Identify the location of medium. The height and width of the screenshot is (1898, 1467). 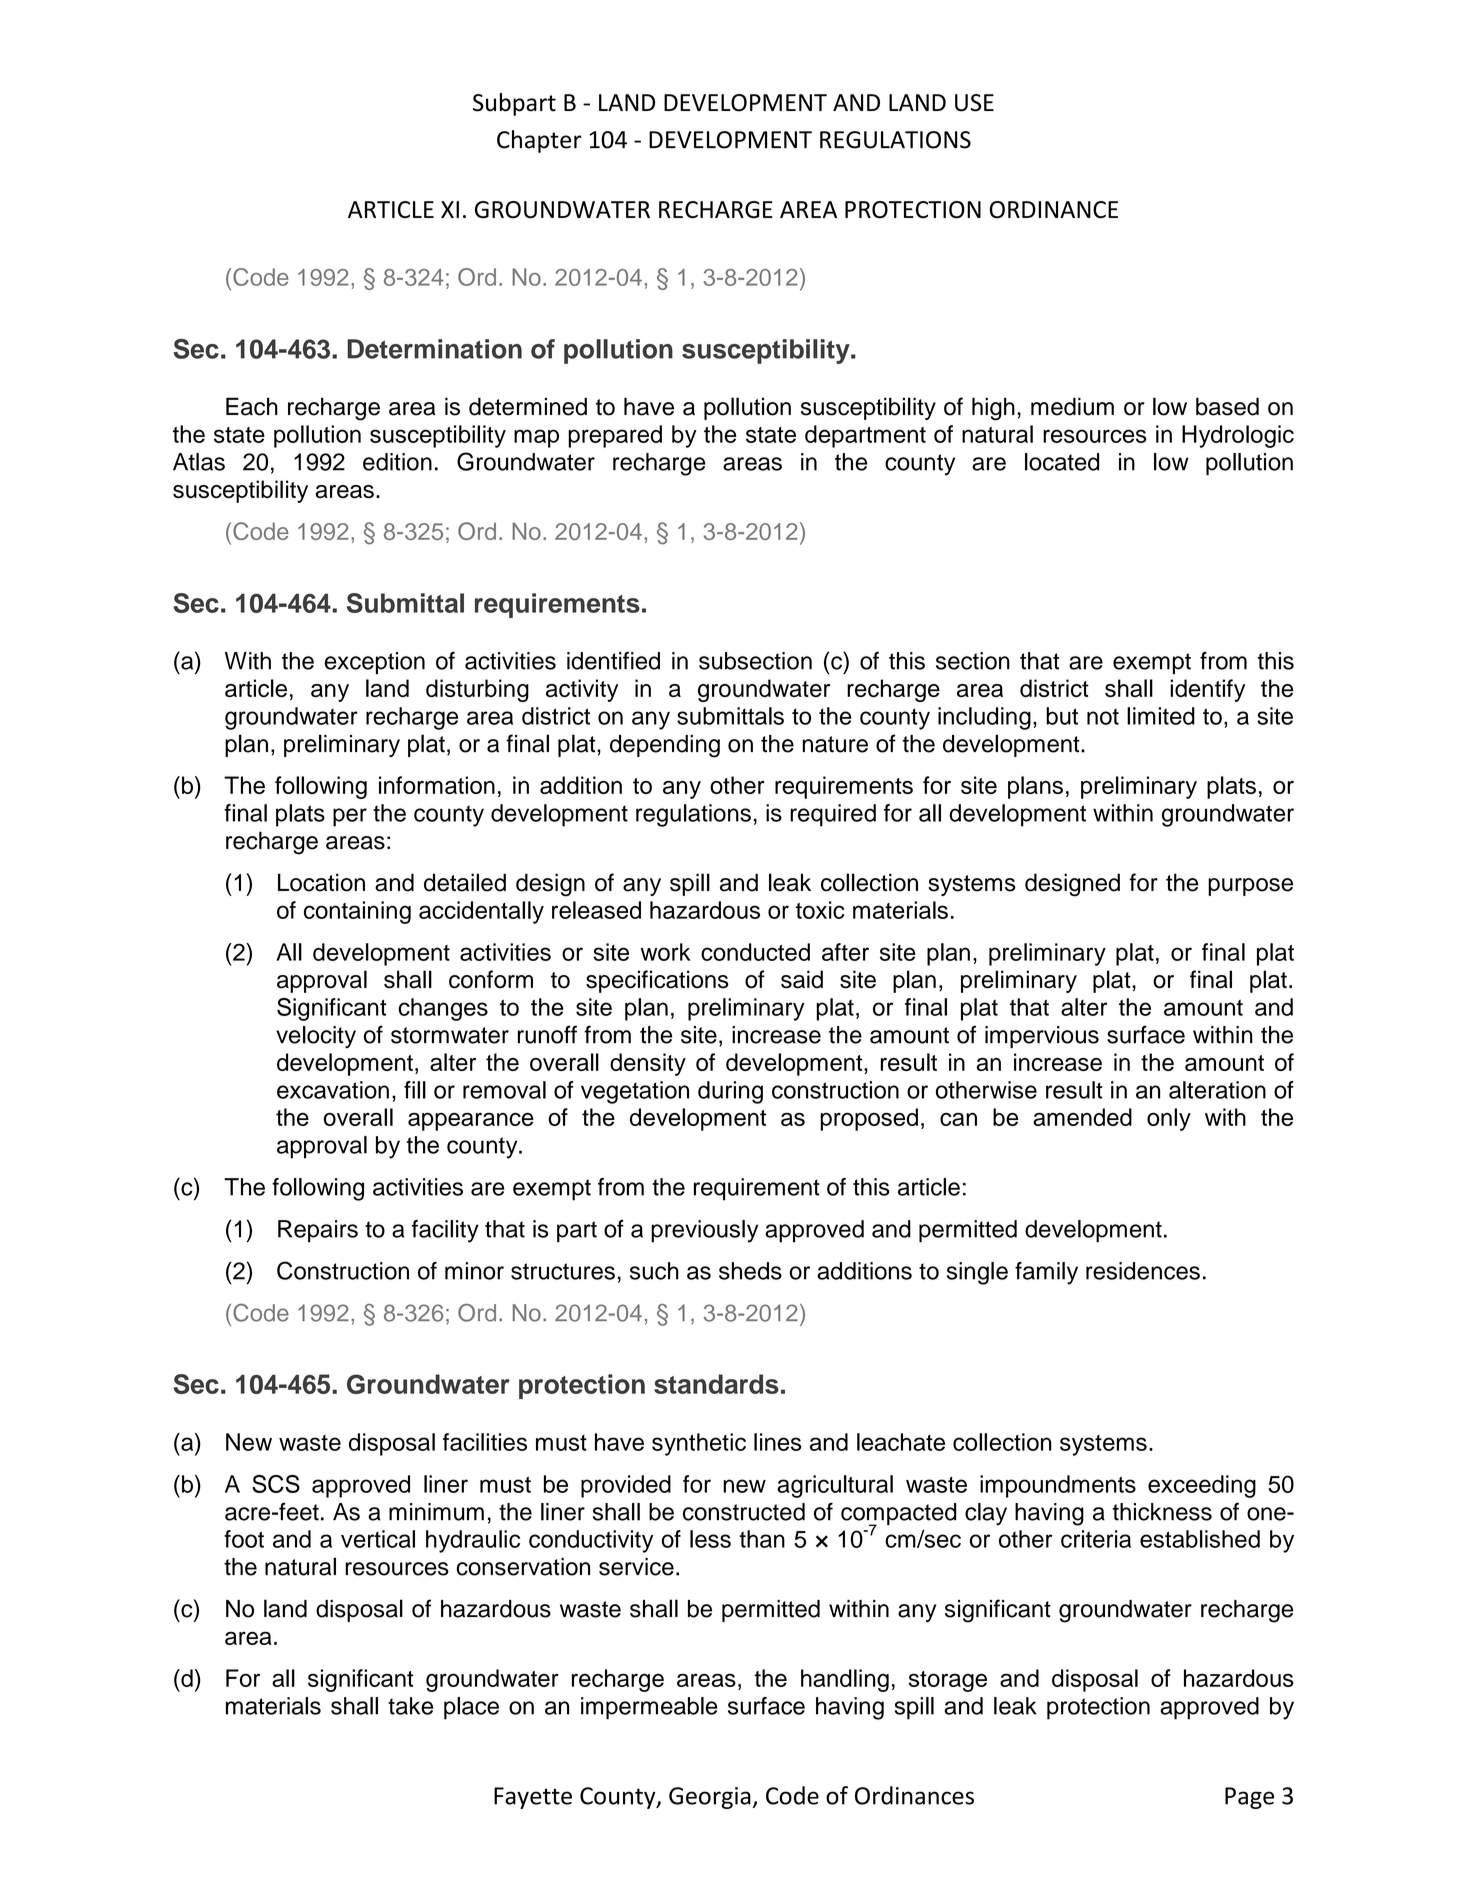
(1072, 406).
